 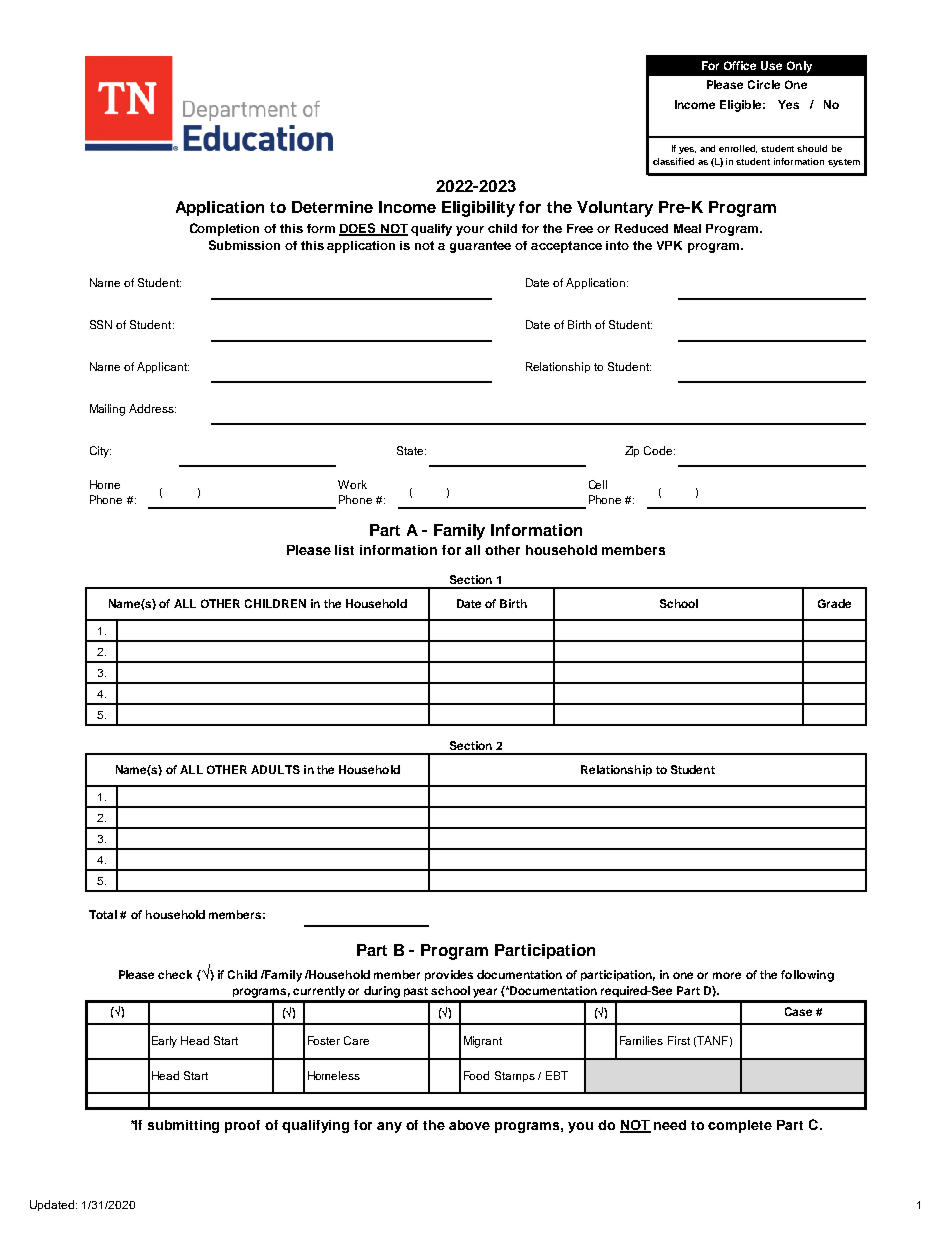 I want to click on Circle, so click(x=764, y=84).
